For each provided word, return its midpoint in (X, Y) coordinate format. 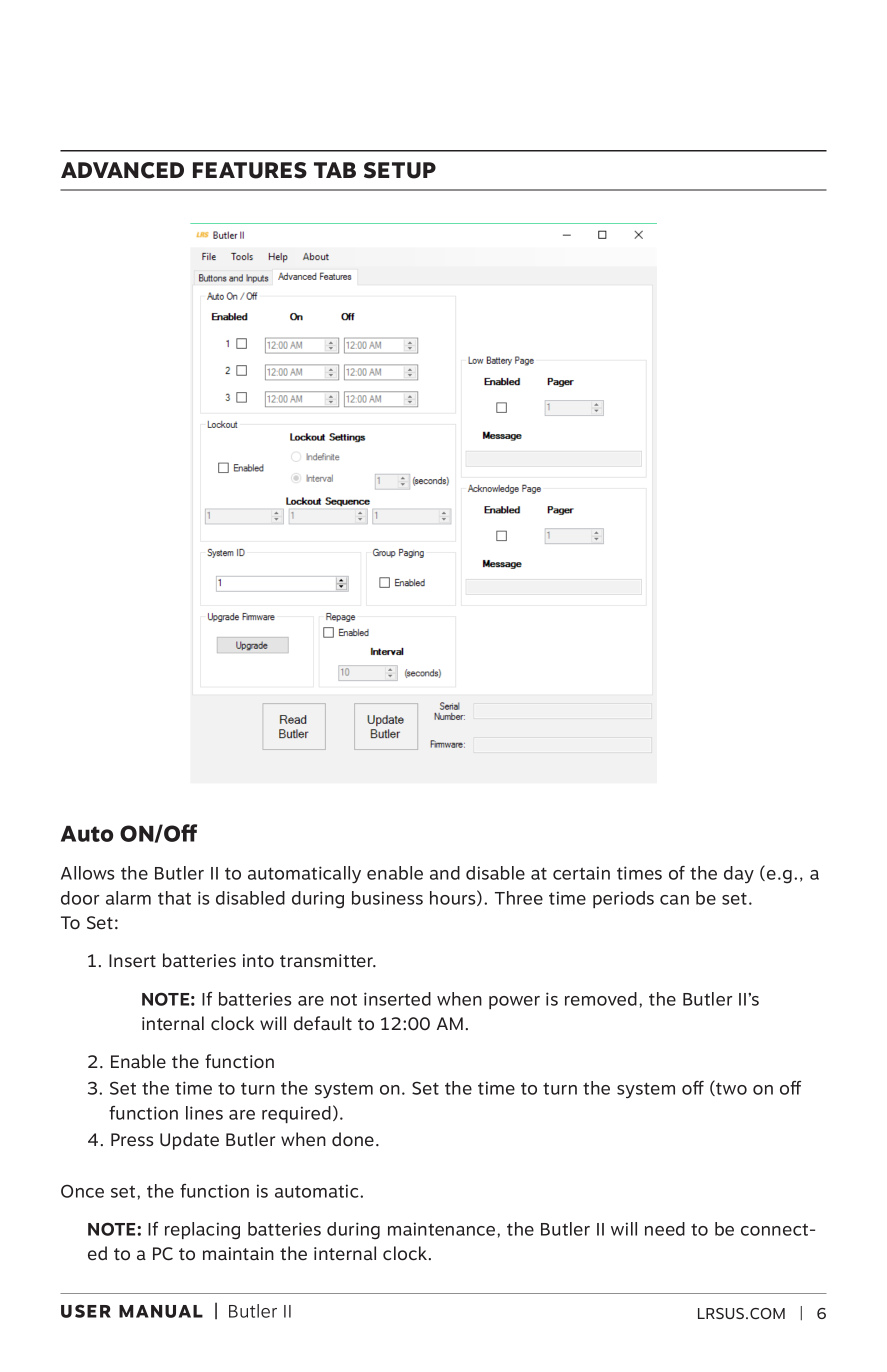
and (445, 873)
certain (581, 873)
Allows (88, 873)
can (674, 900)
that (174, 898)
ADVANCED (122, 170)
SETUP (400, 170)
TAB (335, 170)
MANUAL (161, 1311)
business (387, 898)
